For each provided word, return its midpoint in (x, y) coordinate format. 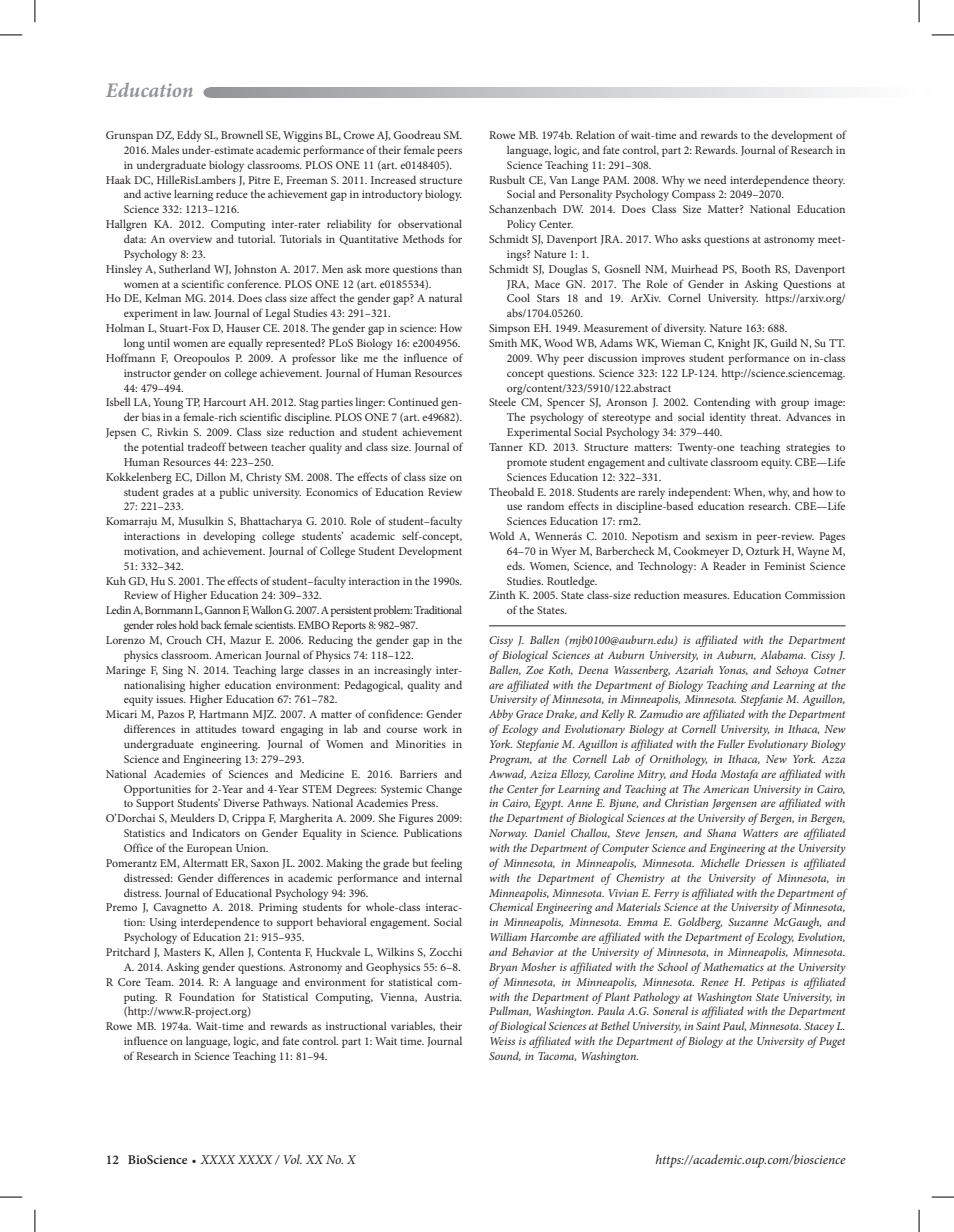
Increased (393, 179)
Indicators (216, 832)
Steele (502, 401)
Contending (722, 403)
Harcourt (224, 402)
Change (444, 790)
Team (159, 982)
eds (516, 565)
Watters (760, 833)
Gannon (222, 610)
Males (165, 149)
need (715, 179)
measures (706, 596)
